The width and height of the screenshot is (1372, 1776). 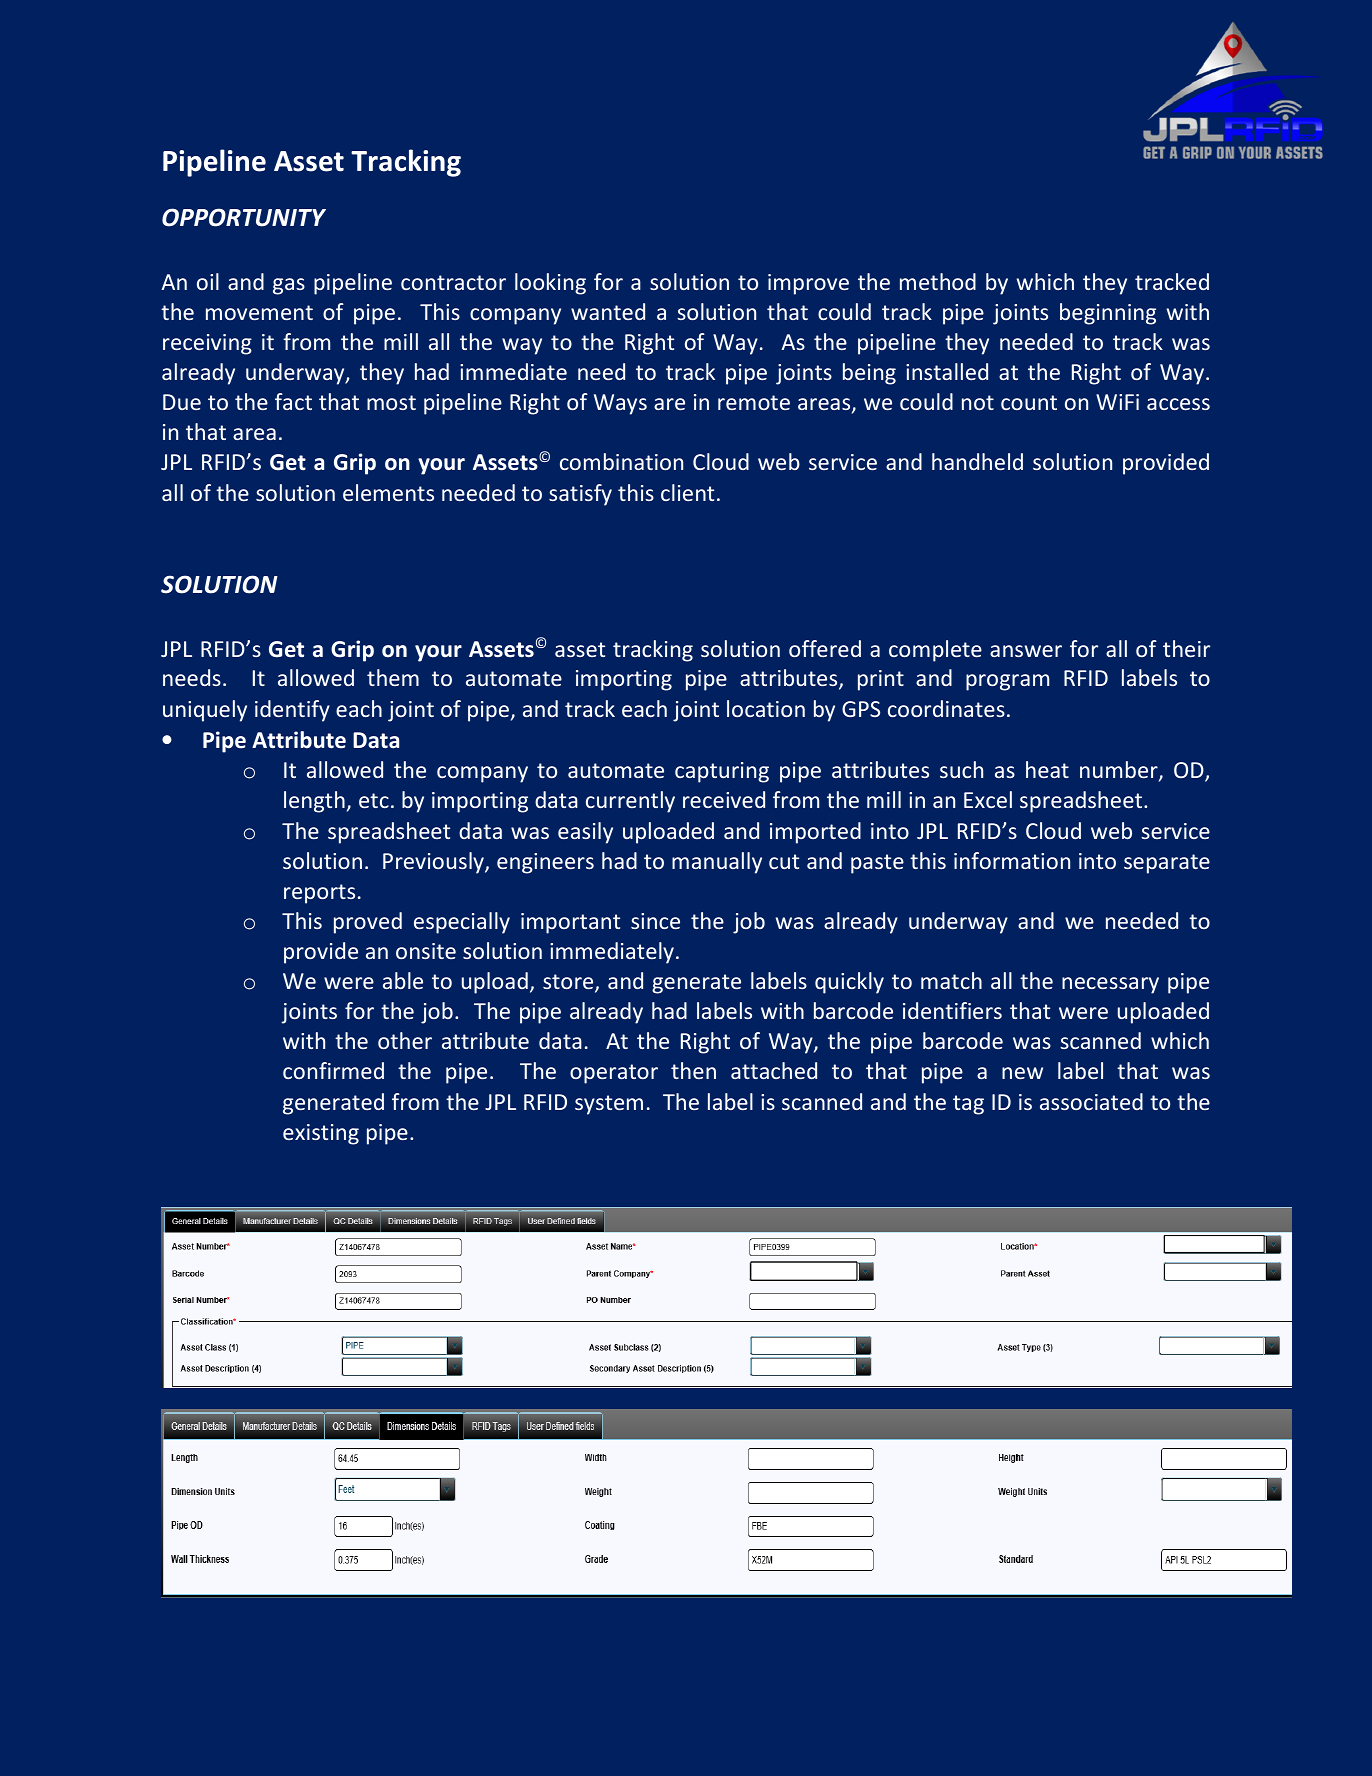 What do you see at coordinates (244, 217) in the screenshot?
I see `OPPORTUNITY` at bounding box center [244, 217].
